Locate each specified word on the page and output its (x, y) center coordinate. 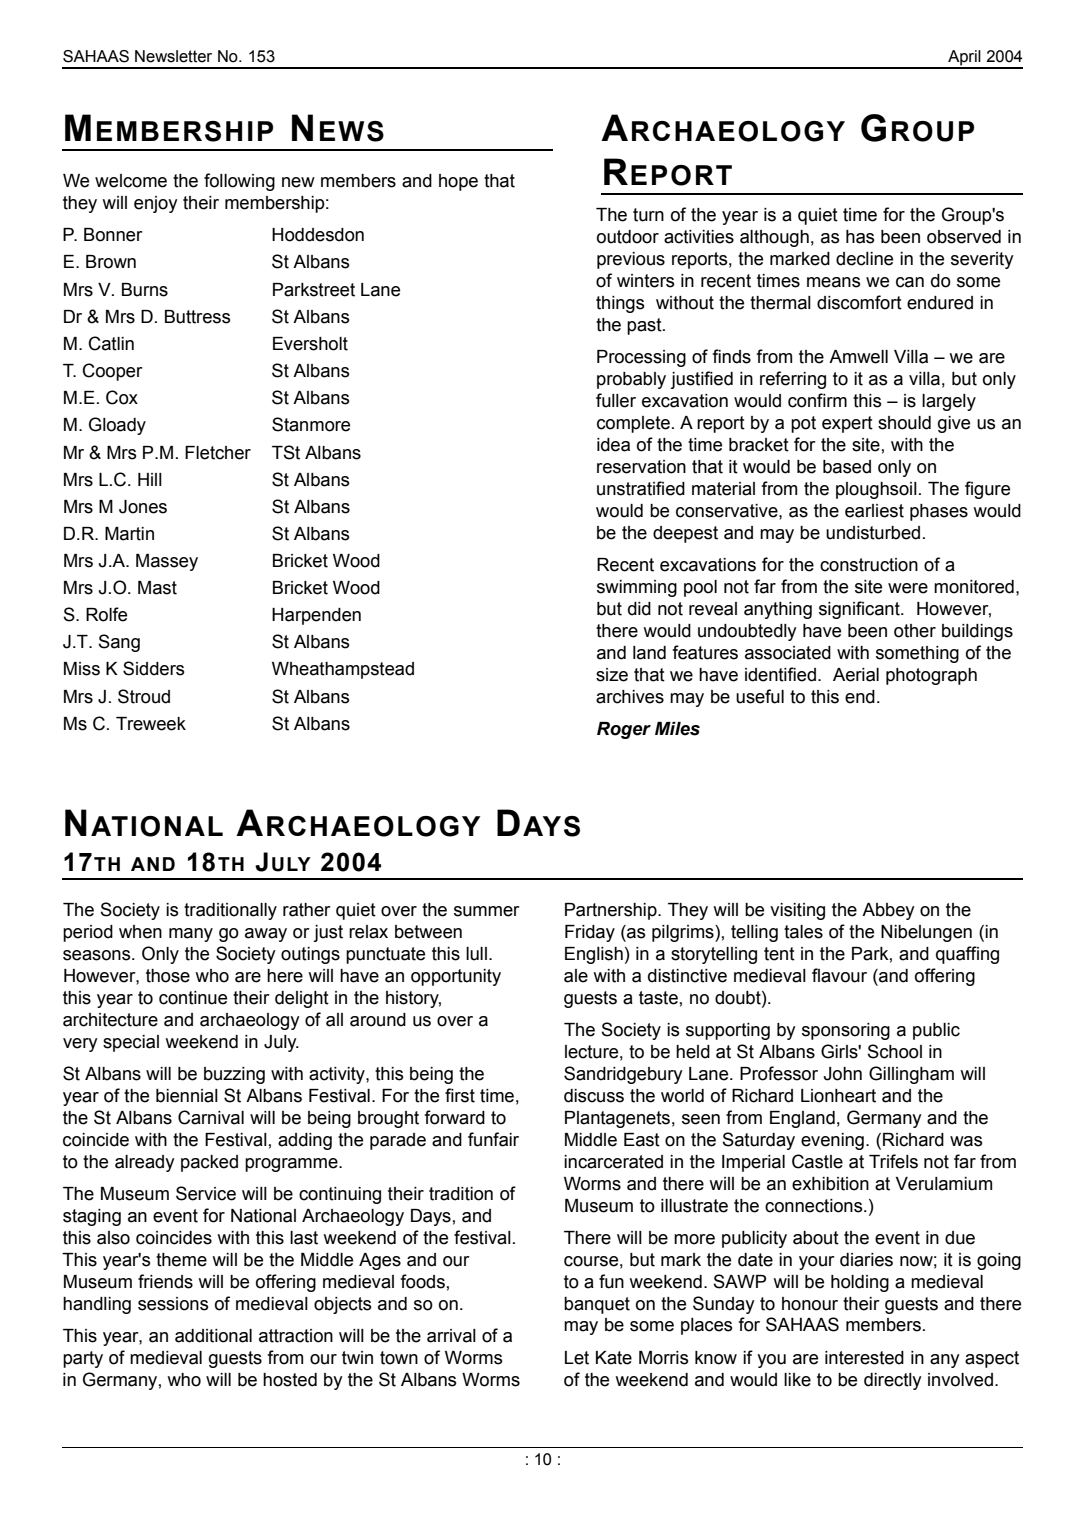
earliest (874, 511)
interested (864, 1358)
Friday (590, 933)
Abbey (888, 911)
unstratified (641, 488)
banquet (597, 1305)
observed (964, 237)
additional (213, 1336)
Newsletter (173, 56)
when (140, 932)
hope (458, 182)
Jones (143, 507)
